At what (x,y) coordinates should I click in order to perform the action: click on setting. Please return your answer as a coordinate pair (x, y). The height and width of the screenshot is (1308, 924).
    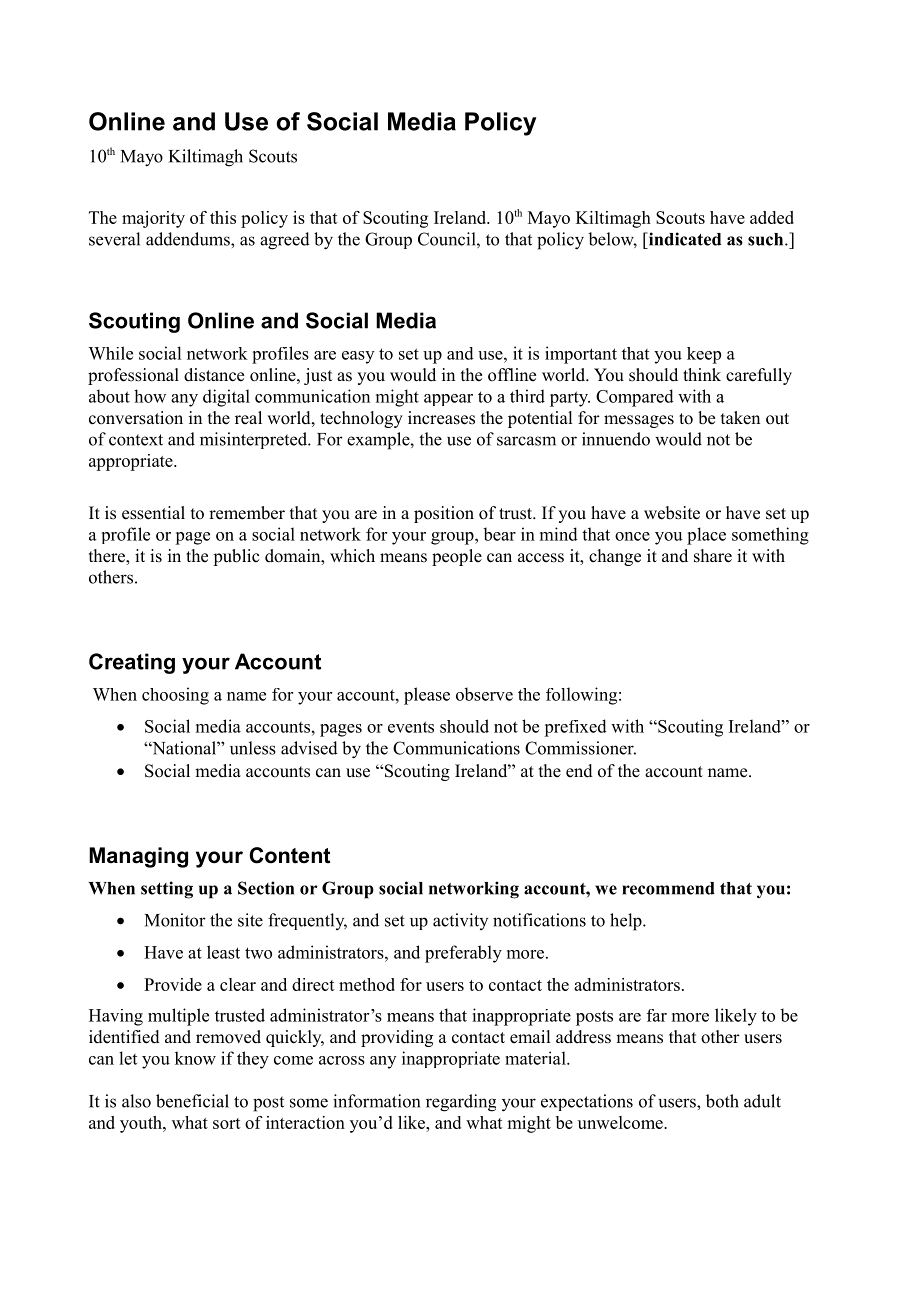
    Looking at the image, I should click on (167, 890).
